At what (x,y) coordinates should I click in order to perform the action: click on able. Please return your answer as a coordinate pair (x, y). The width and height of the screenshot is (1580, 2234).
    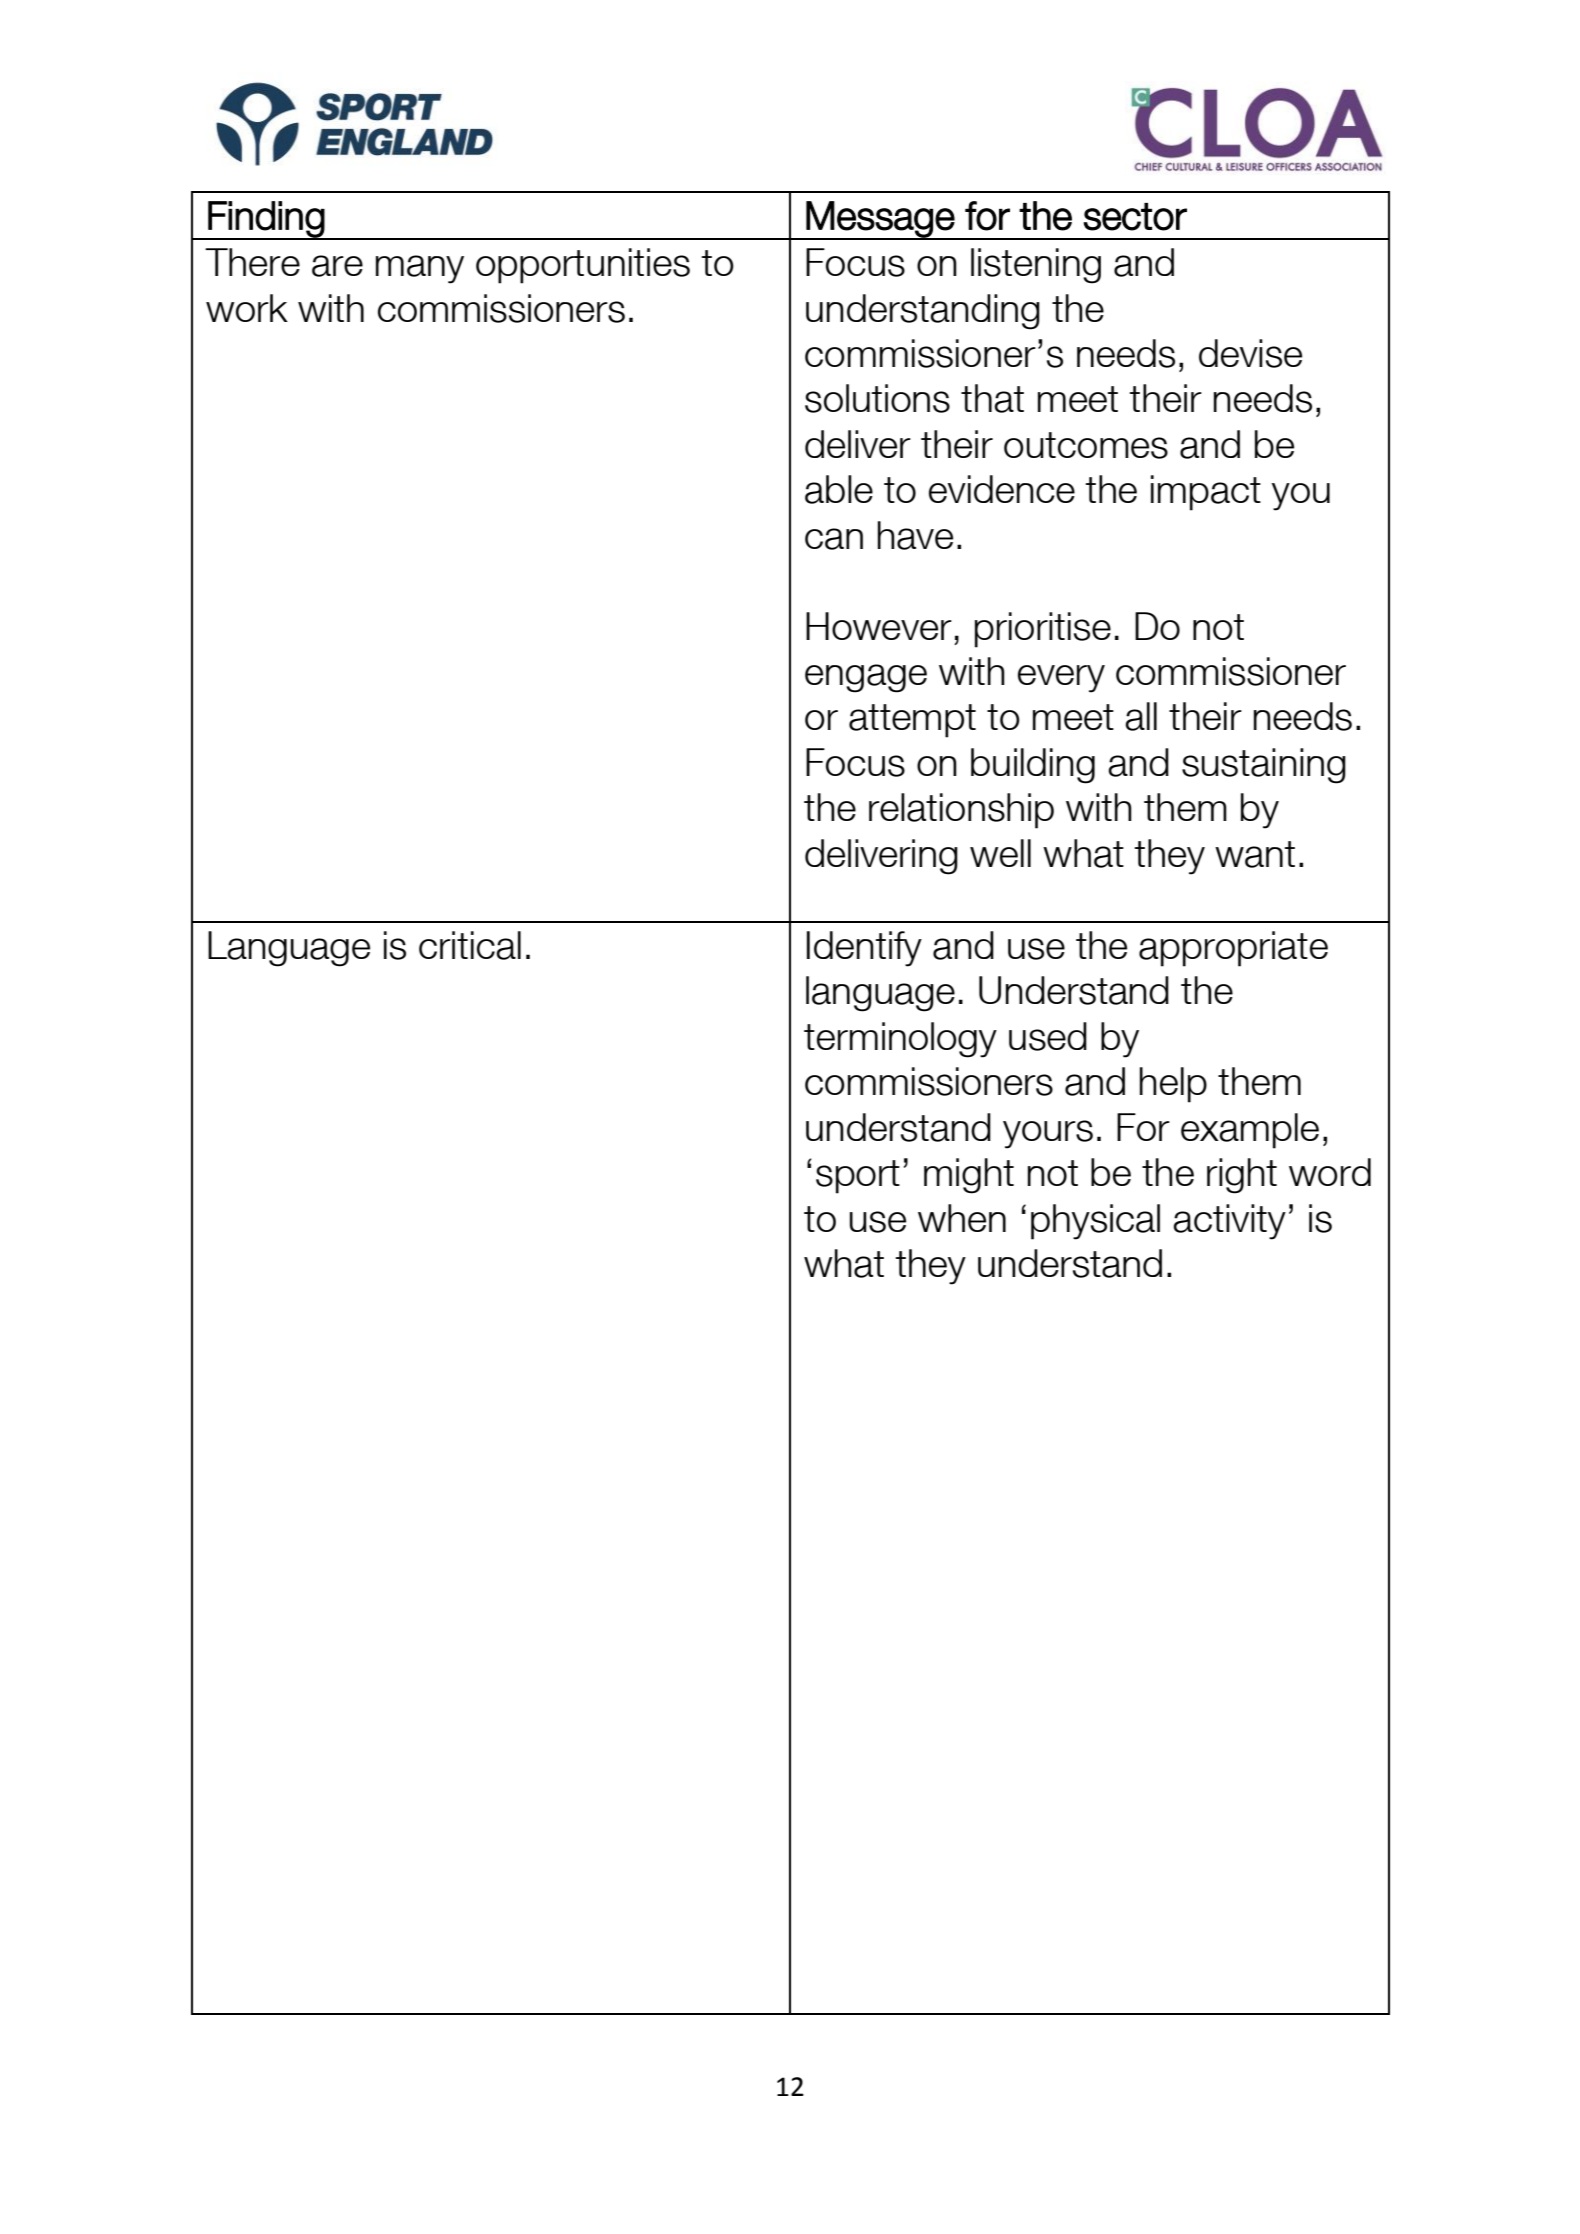
    Looking at the image, I should click on (839, 489).
